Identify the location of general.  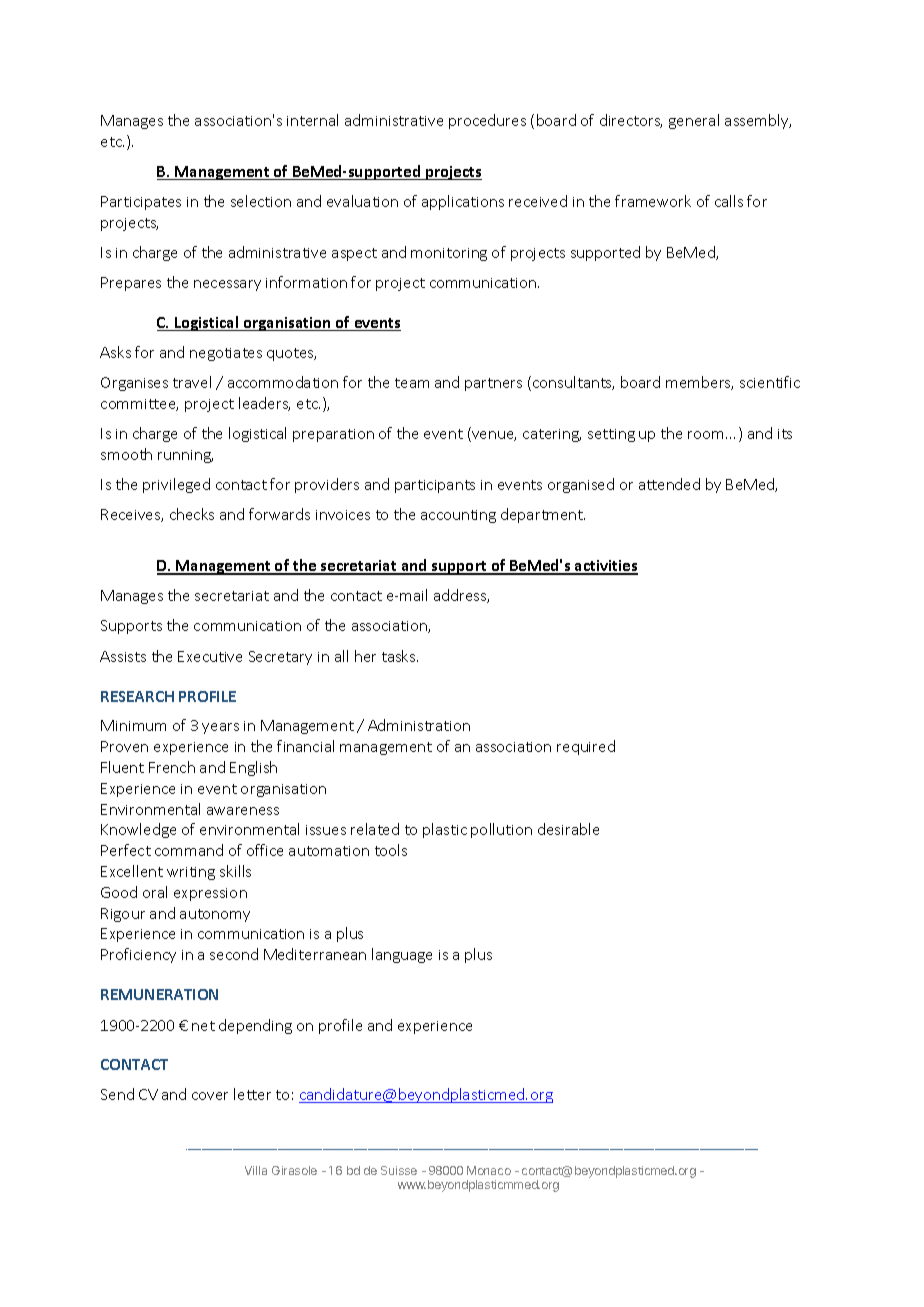
(694, 121).
